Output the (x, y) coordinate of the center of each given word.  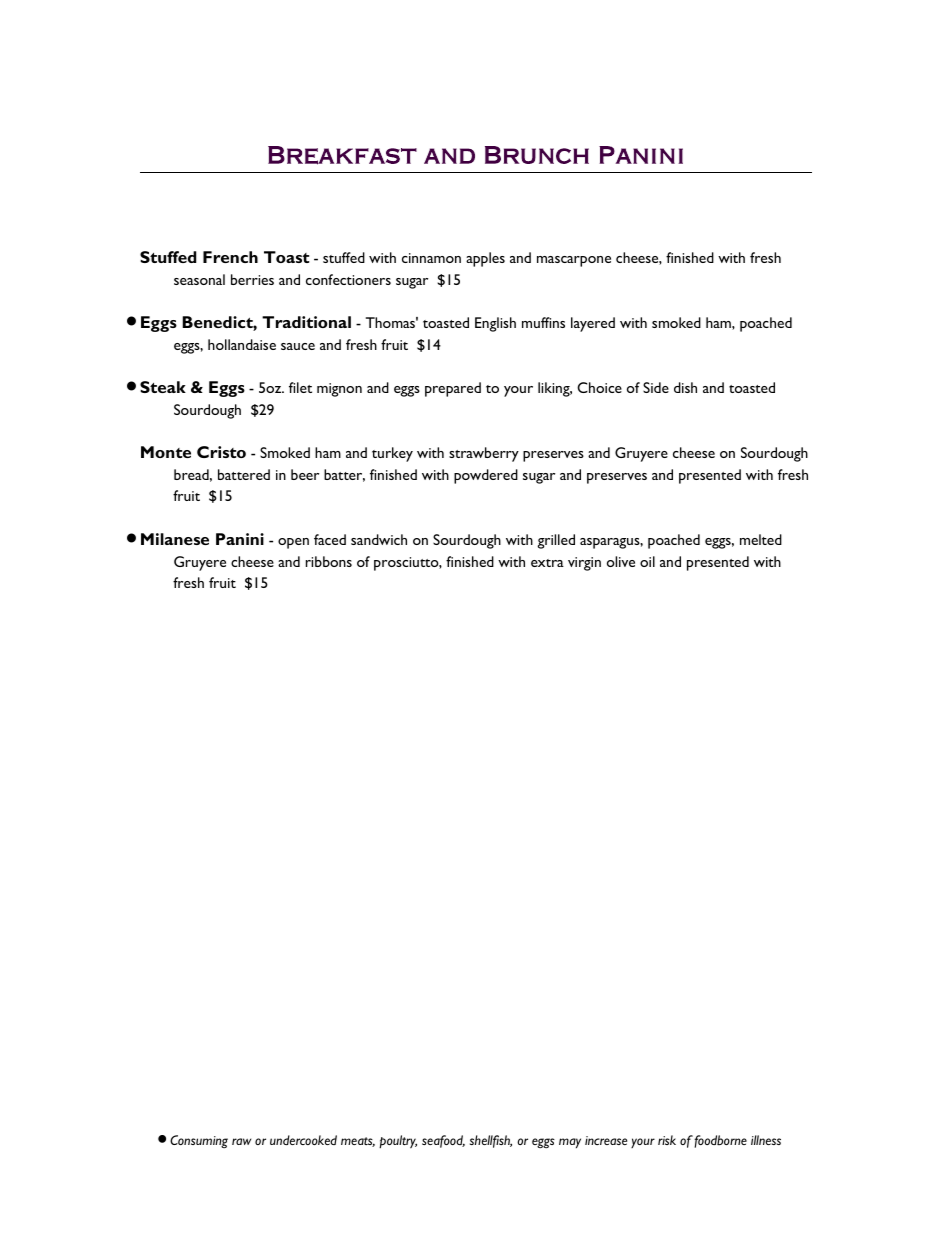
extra (547, 563)
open (293, 543)
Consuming (199, 1141)
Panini (240, 539)
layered (593, 324)
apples (485, 259)
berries (252, 279)
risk (667, 1140)
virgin (584, 564)
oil (647, 561)
